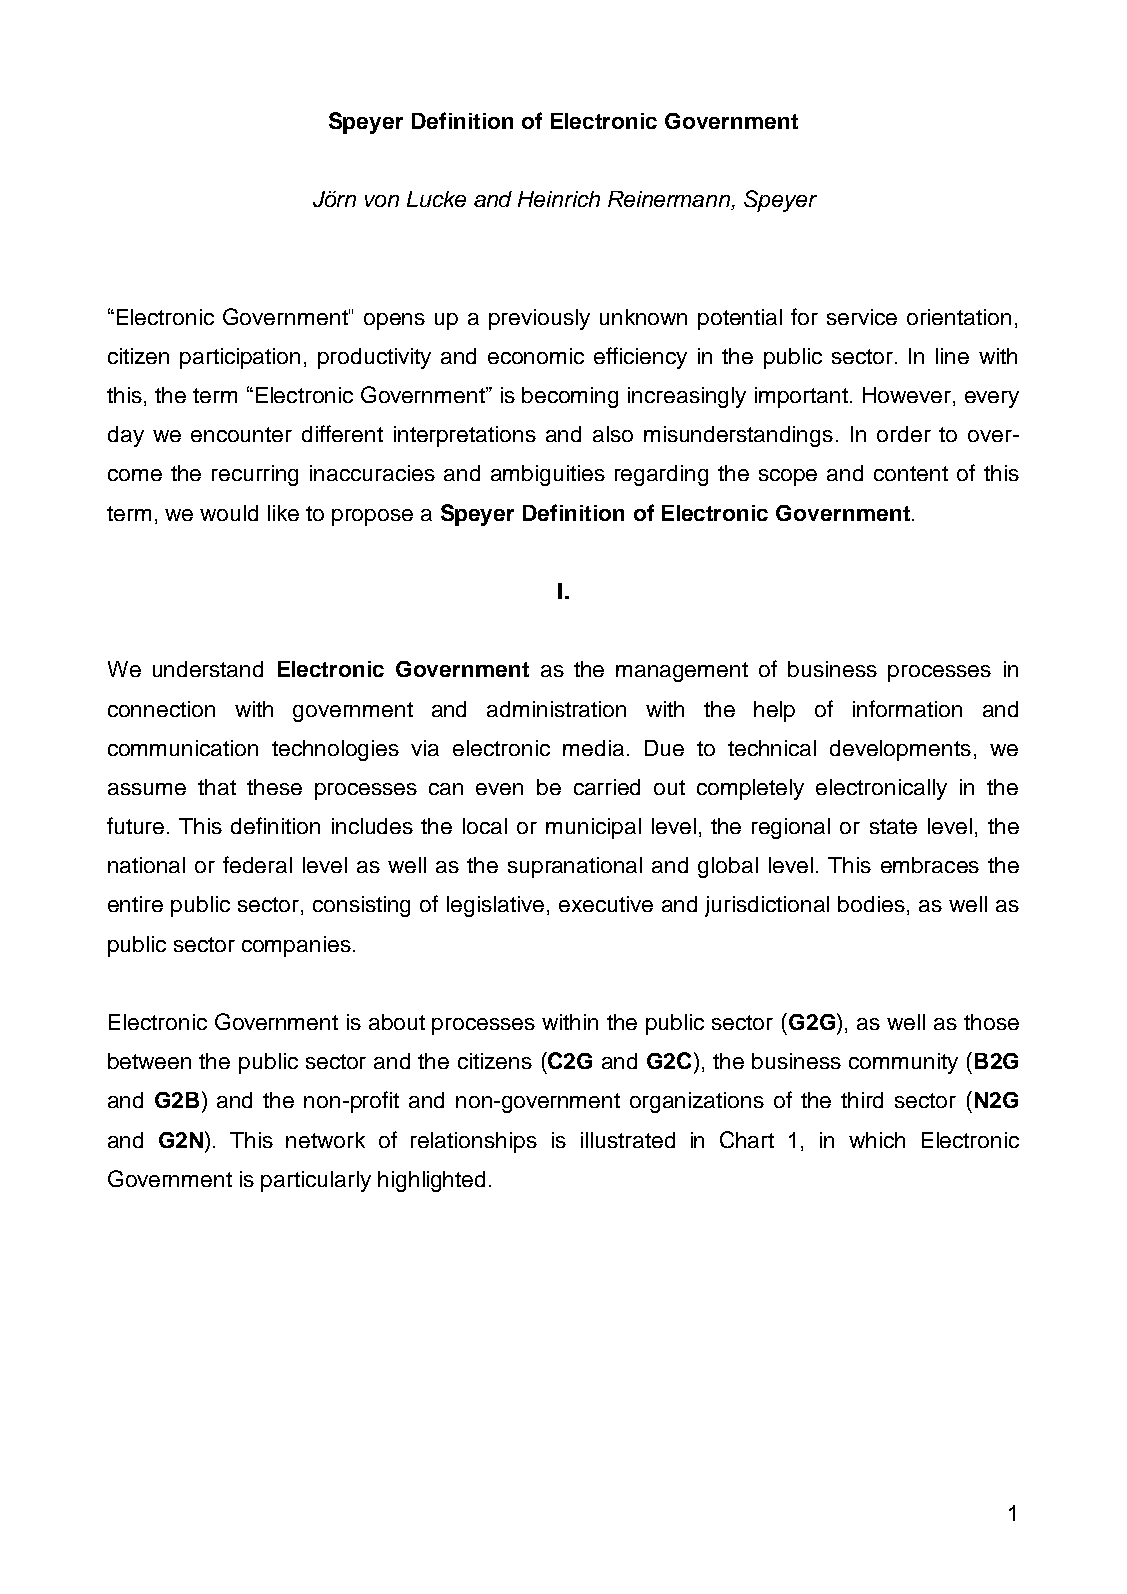 This page has width=1127, height=1594. What do you see at coordinates (382, 201) in the page?
I see `von` at bounding box center [382, 201].
